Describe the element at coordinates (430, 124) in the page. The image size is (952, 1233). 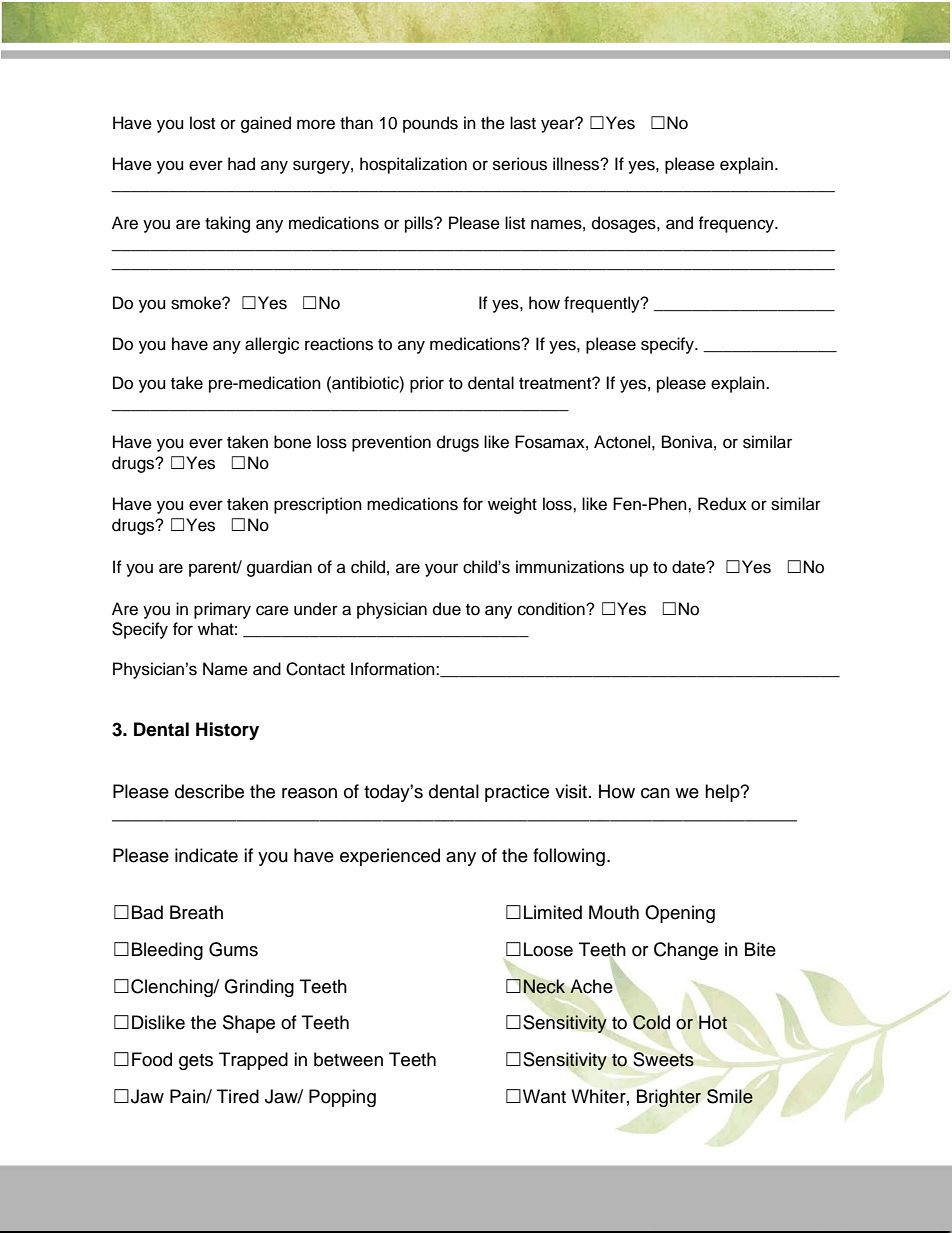
I see `pounds` at that location.
